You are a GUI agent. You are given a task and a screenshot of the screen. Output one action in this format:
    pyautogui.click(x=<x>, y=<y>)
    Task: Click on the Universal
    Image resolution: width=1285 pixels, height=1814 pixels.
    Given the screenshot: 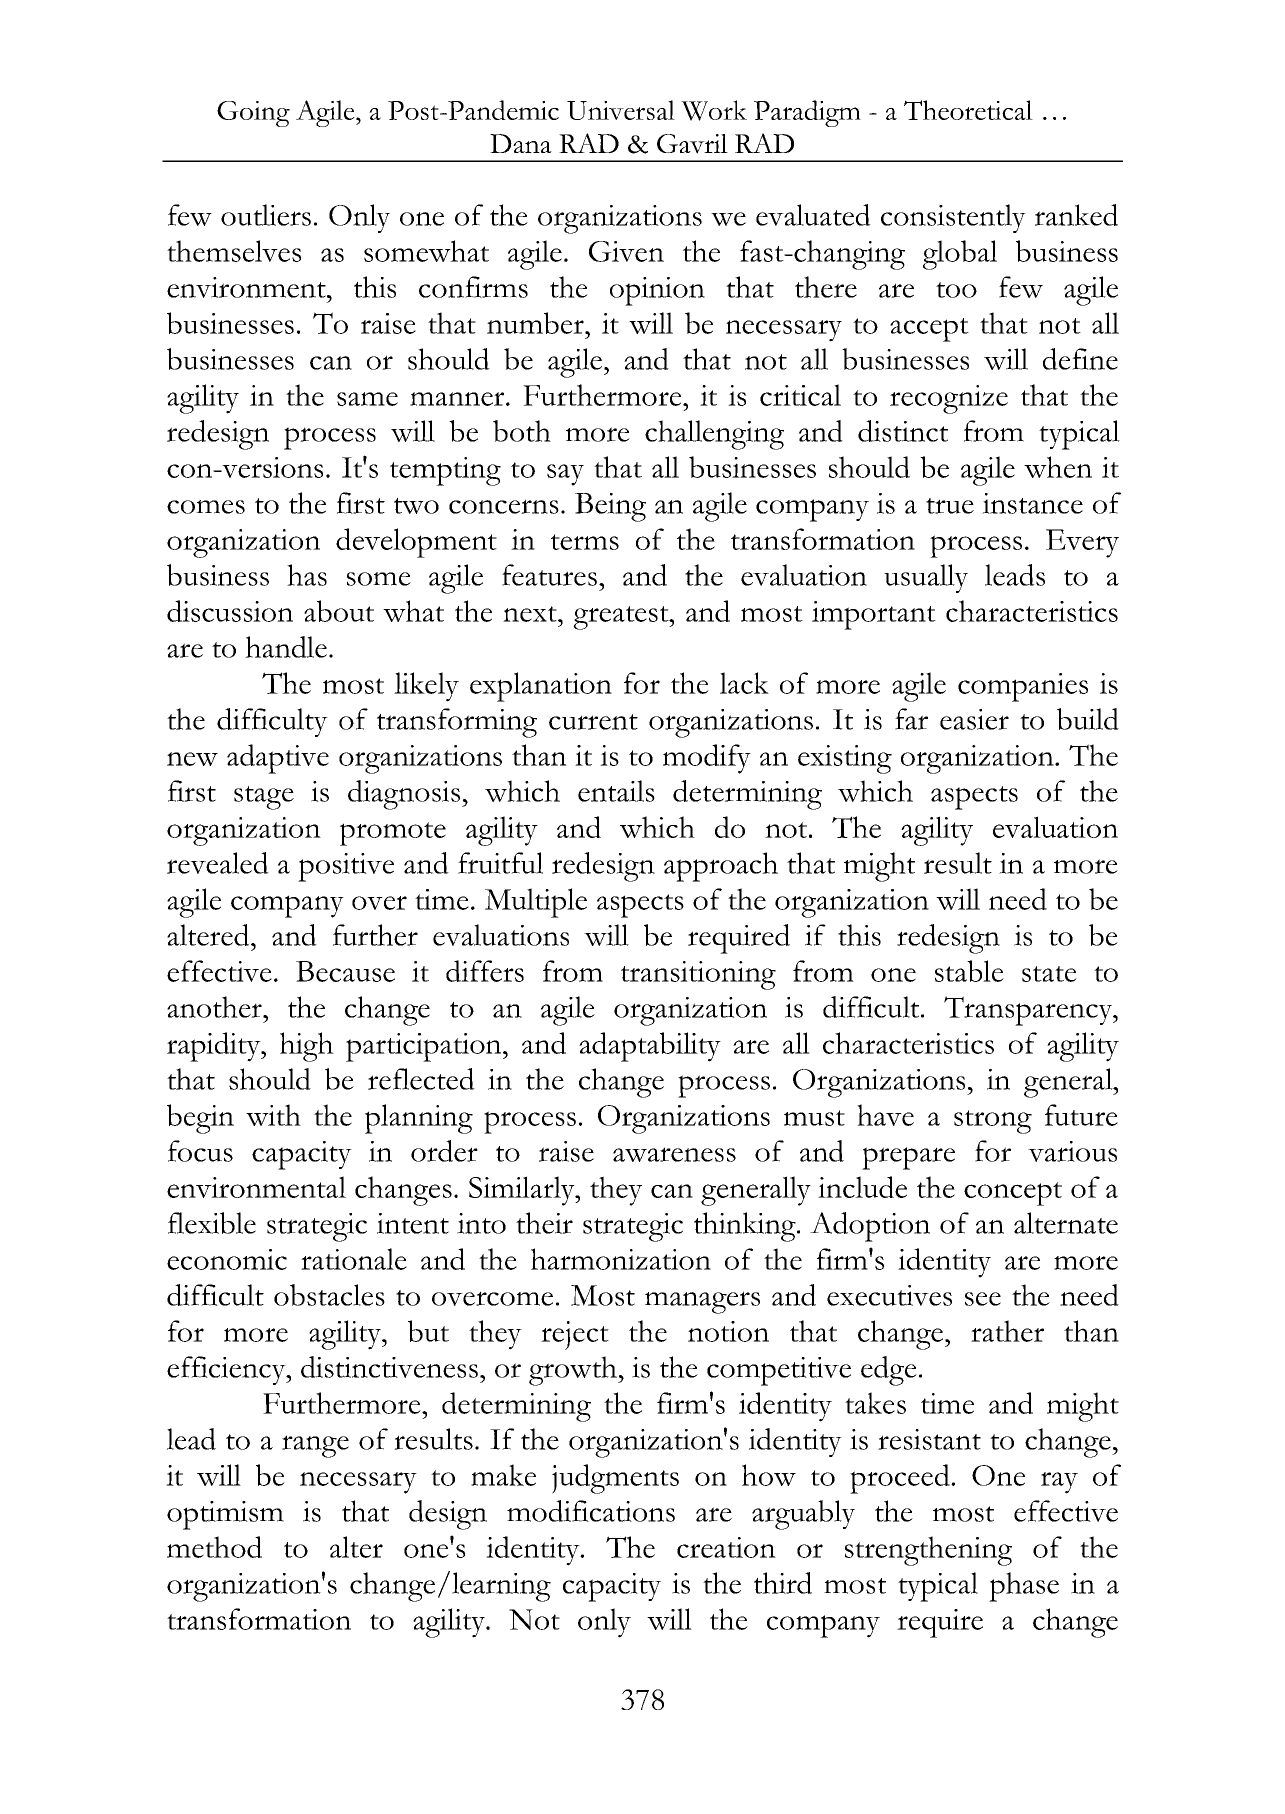 What is the action you would take?
    pyautogui.click(x=621, y=110)
